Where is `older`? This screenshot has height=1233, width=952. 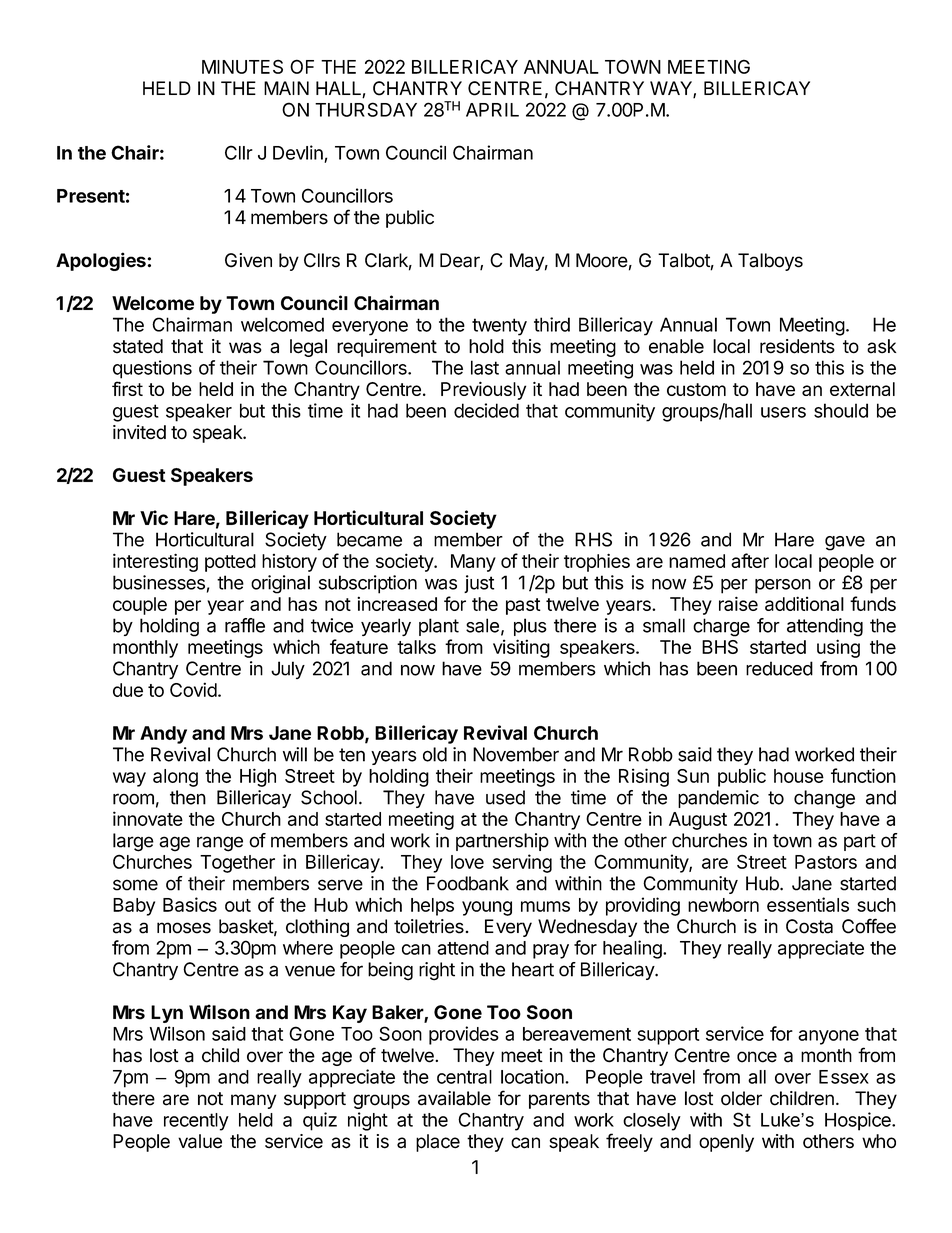
older is located at coordinates (741, 1098).
